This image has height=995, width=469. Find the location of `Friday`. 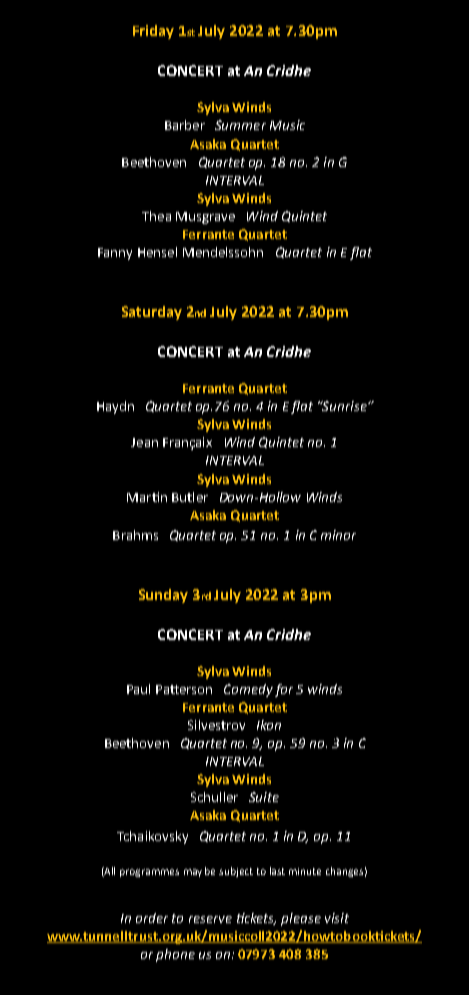

Friday is located at coordinates (153, 32).
